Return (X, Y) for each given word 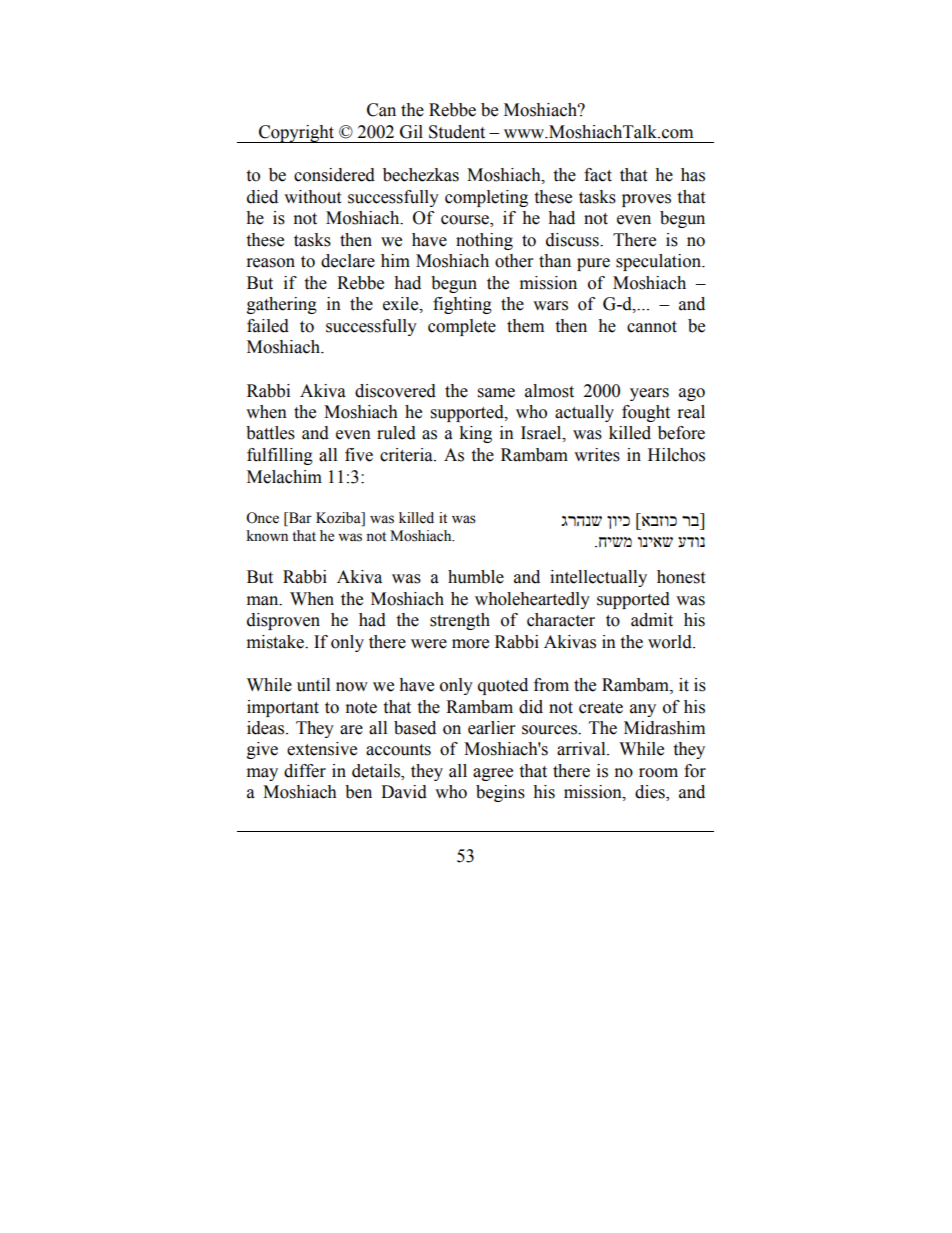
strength (460, 621)
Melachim (284, 477)
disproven (283, 621)
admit (652, 620)
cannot (652, 327)
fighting (462, 305)
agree (493, 774)
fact (598, 175)
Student (457, 132)
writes (597, 455)
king (475, 434)
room (658, 773)
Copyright (297, 134)
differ (305, 771)
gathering (282, 305)
